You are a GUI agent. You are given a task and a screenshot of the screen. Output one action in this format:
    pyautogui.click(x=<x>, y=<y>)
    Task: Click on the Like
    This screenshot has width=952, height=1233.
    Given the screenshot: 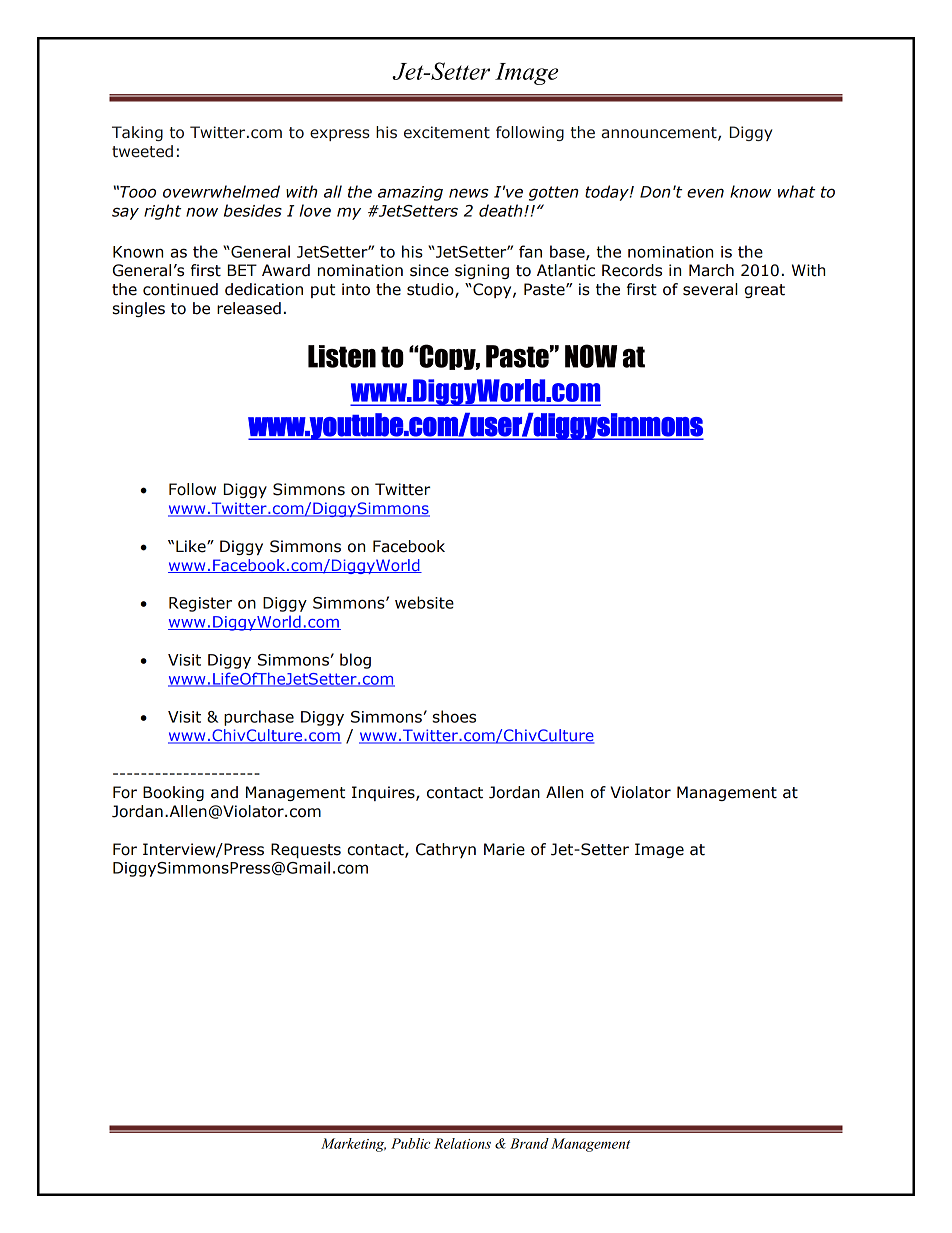 What is the action you would take?
    pyautogui.click(x=192, y=546)
